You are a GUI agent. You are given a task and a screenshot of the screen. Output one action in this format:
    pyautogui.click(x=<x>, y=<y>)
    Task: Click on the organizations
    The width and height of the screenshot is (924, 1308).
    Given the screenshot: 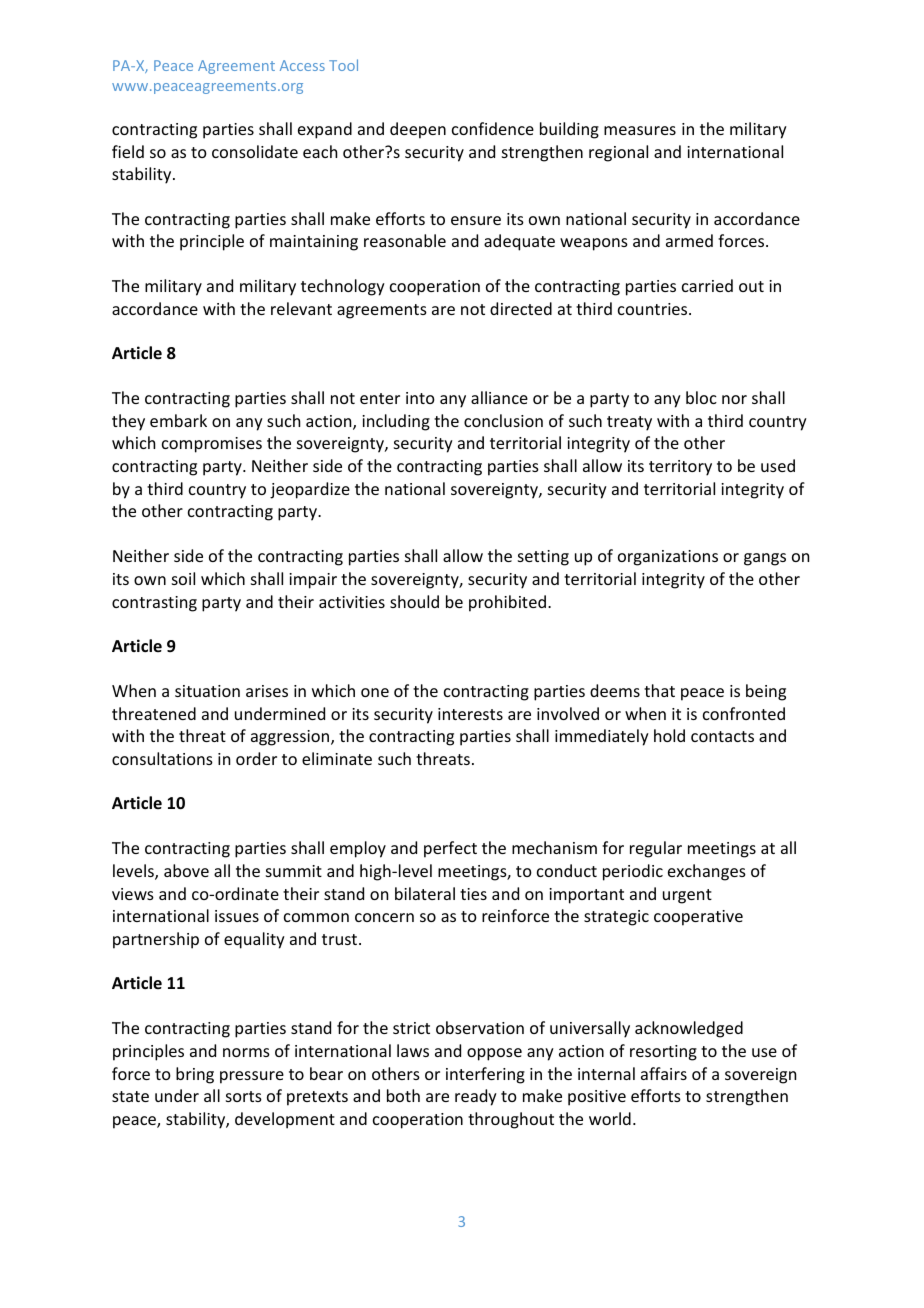 What is the action you would take?
    pyautogui.click(x=668, y=558)
